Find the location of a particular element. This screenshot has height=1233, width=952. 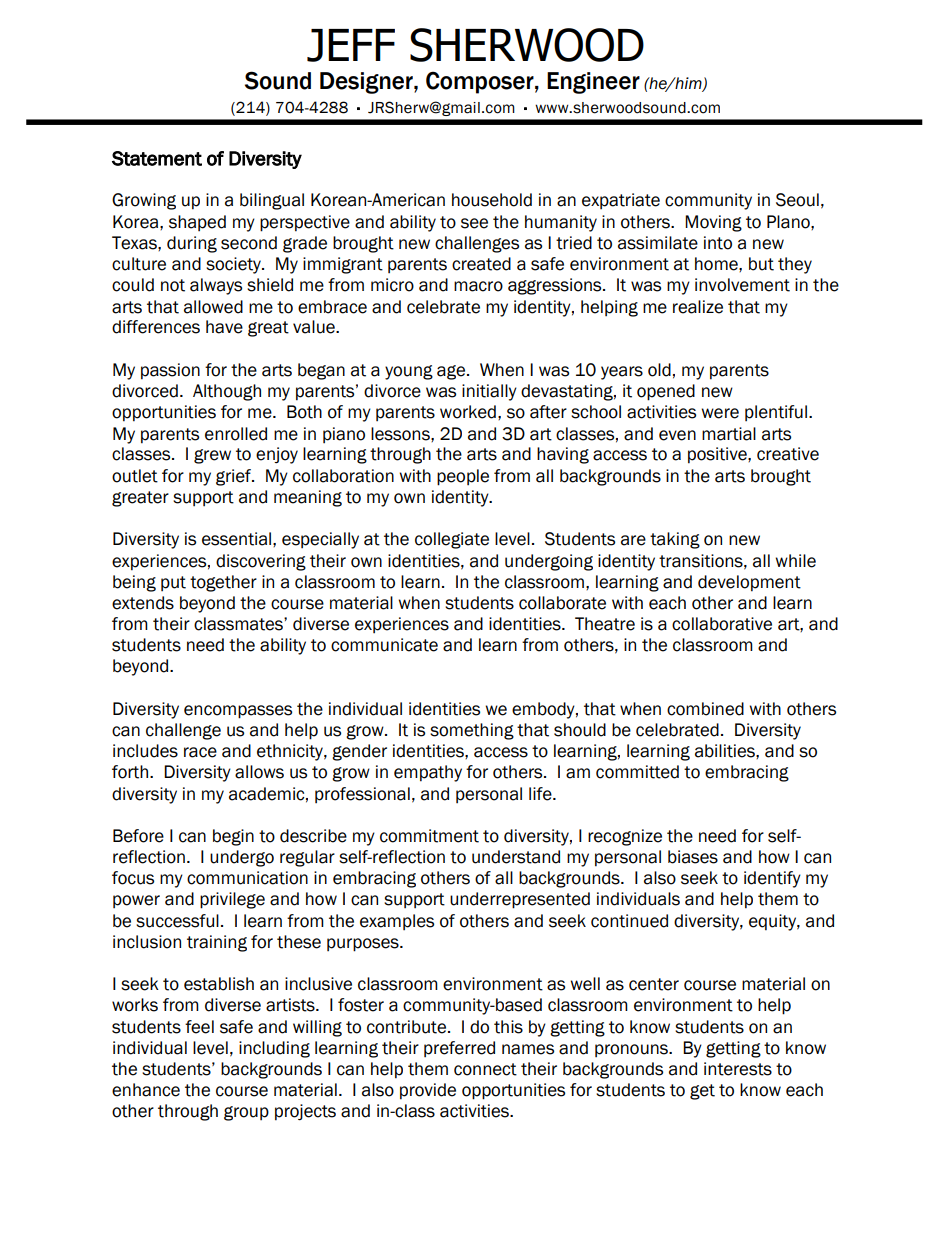

connect is located at coordinates (485, 1069).
